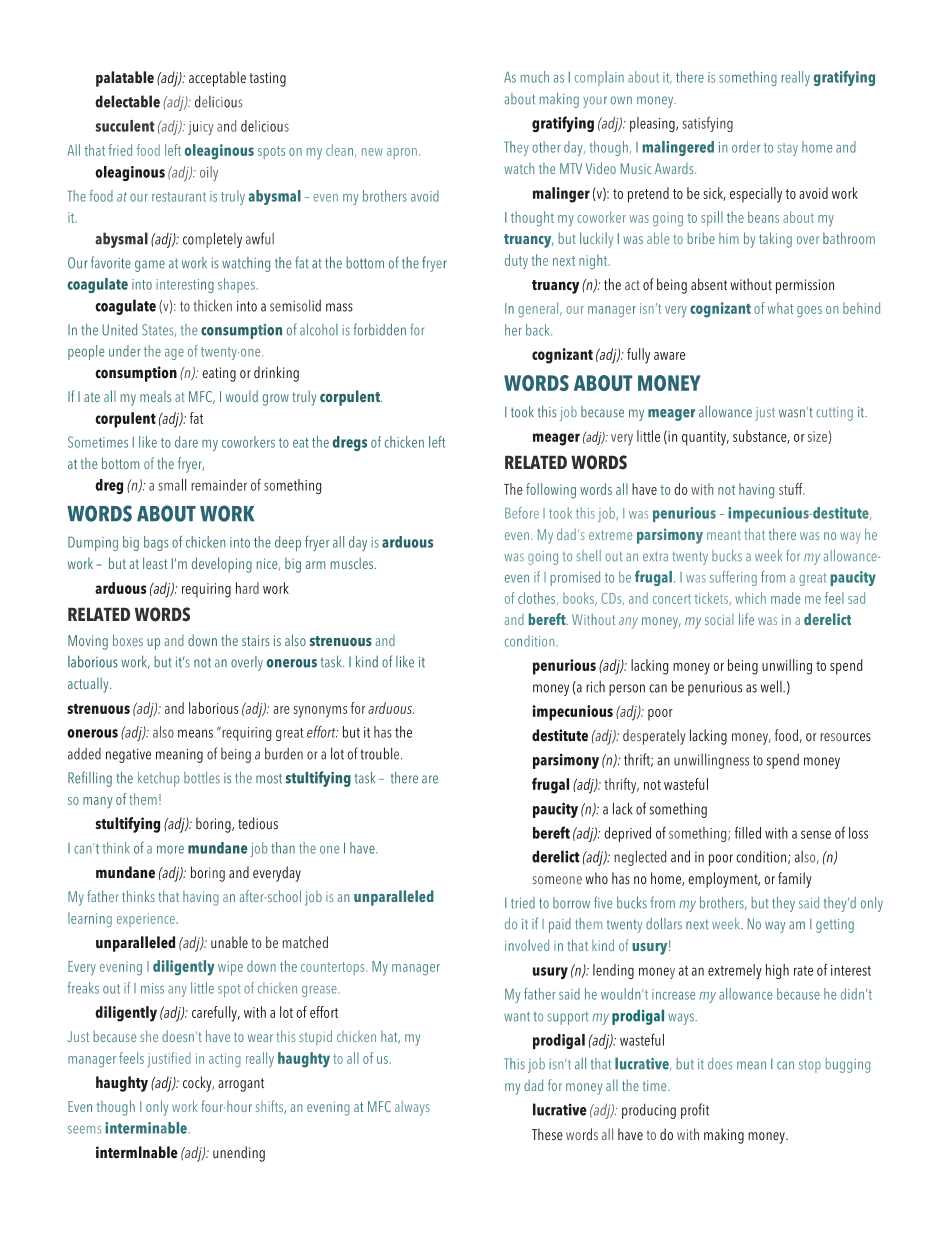  What do you see at coordinates (748, 832) in the document?
I see `filled` at bounding box center [748, 832].
